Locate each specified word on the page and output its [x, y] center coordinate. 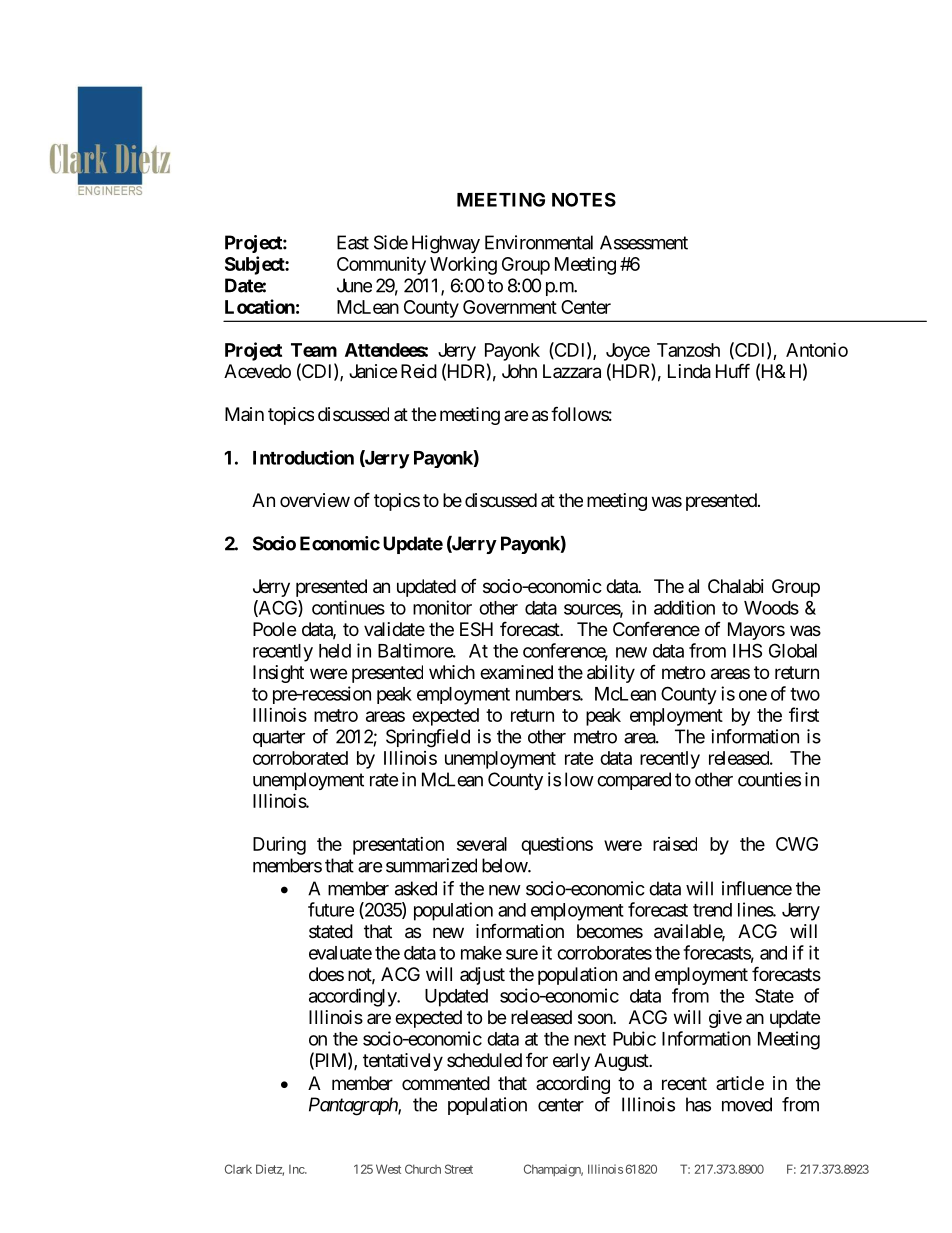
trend [712, 910]
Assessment [644, 242]
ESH [476, 629]
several [482, 844]
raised [675, 844]
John [519, 371]
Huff [733, 370]
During [279, 846]
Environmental [539, 242]
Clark [238, 1169]
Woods [771, 608]
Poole [274, 629]
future [331, 909]
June [354, 285]
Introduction [303, 457]
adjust [482, 976]
